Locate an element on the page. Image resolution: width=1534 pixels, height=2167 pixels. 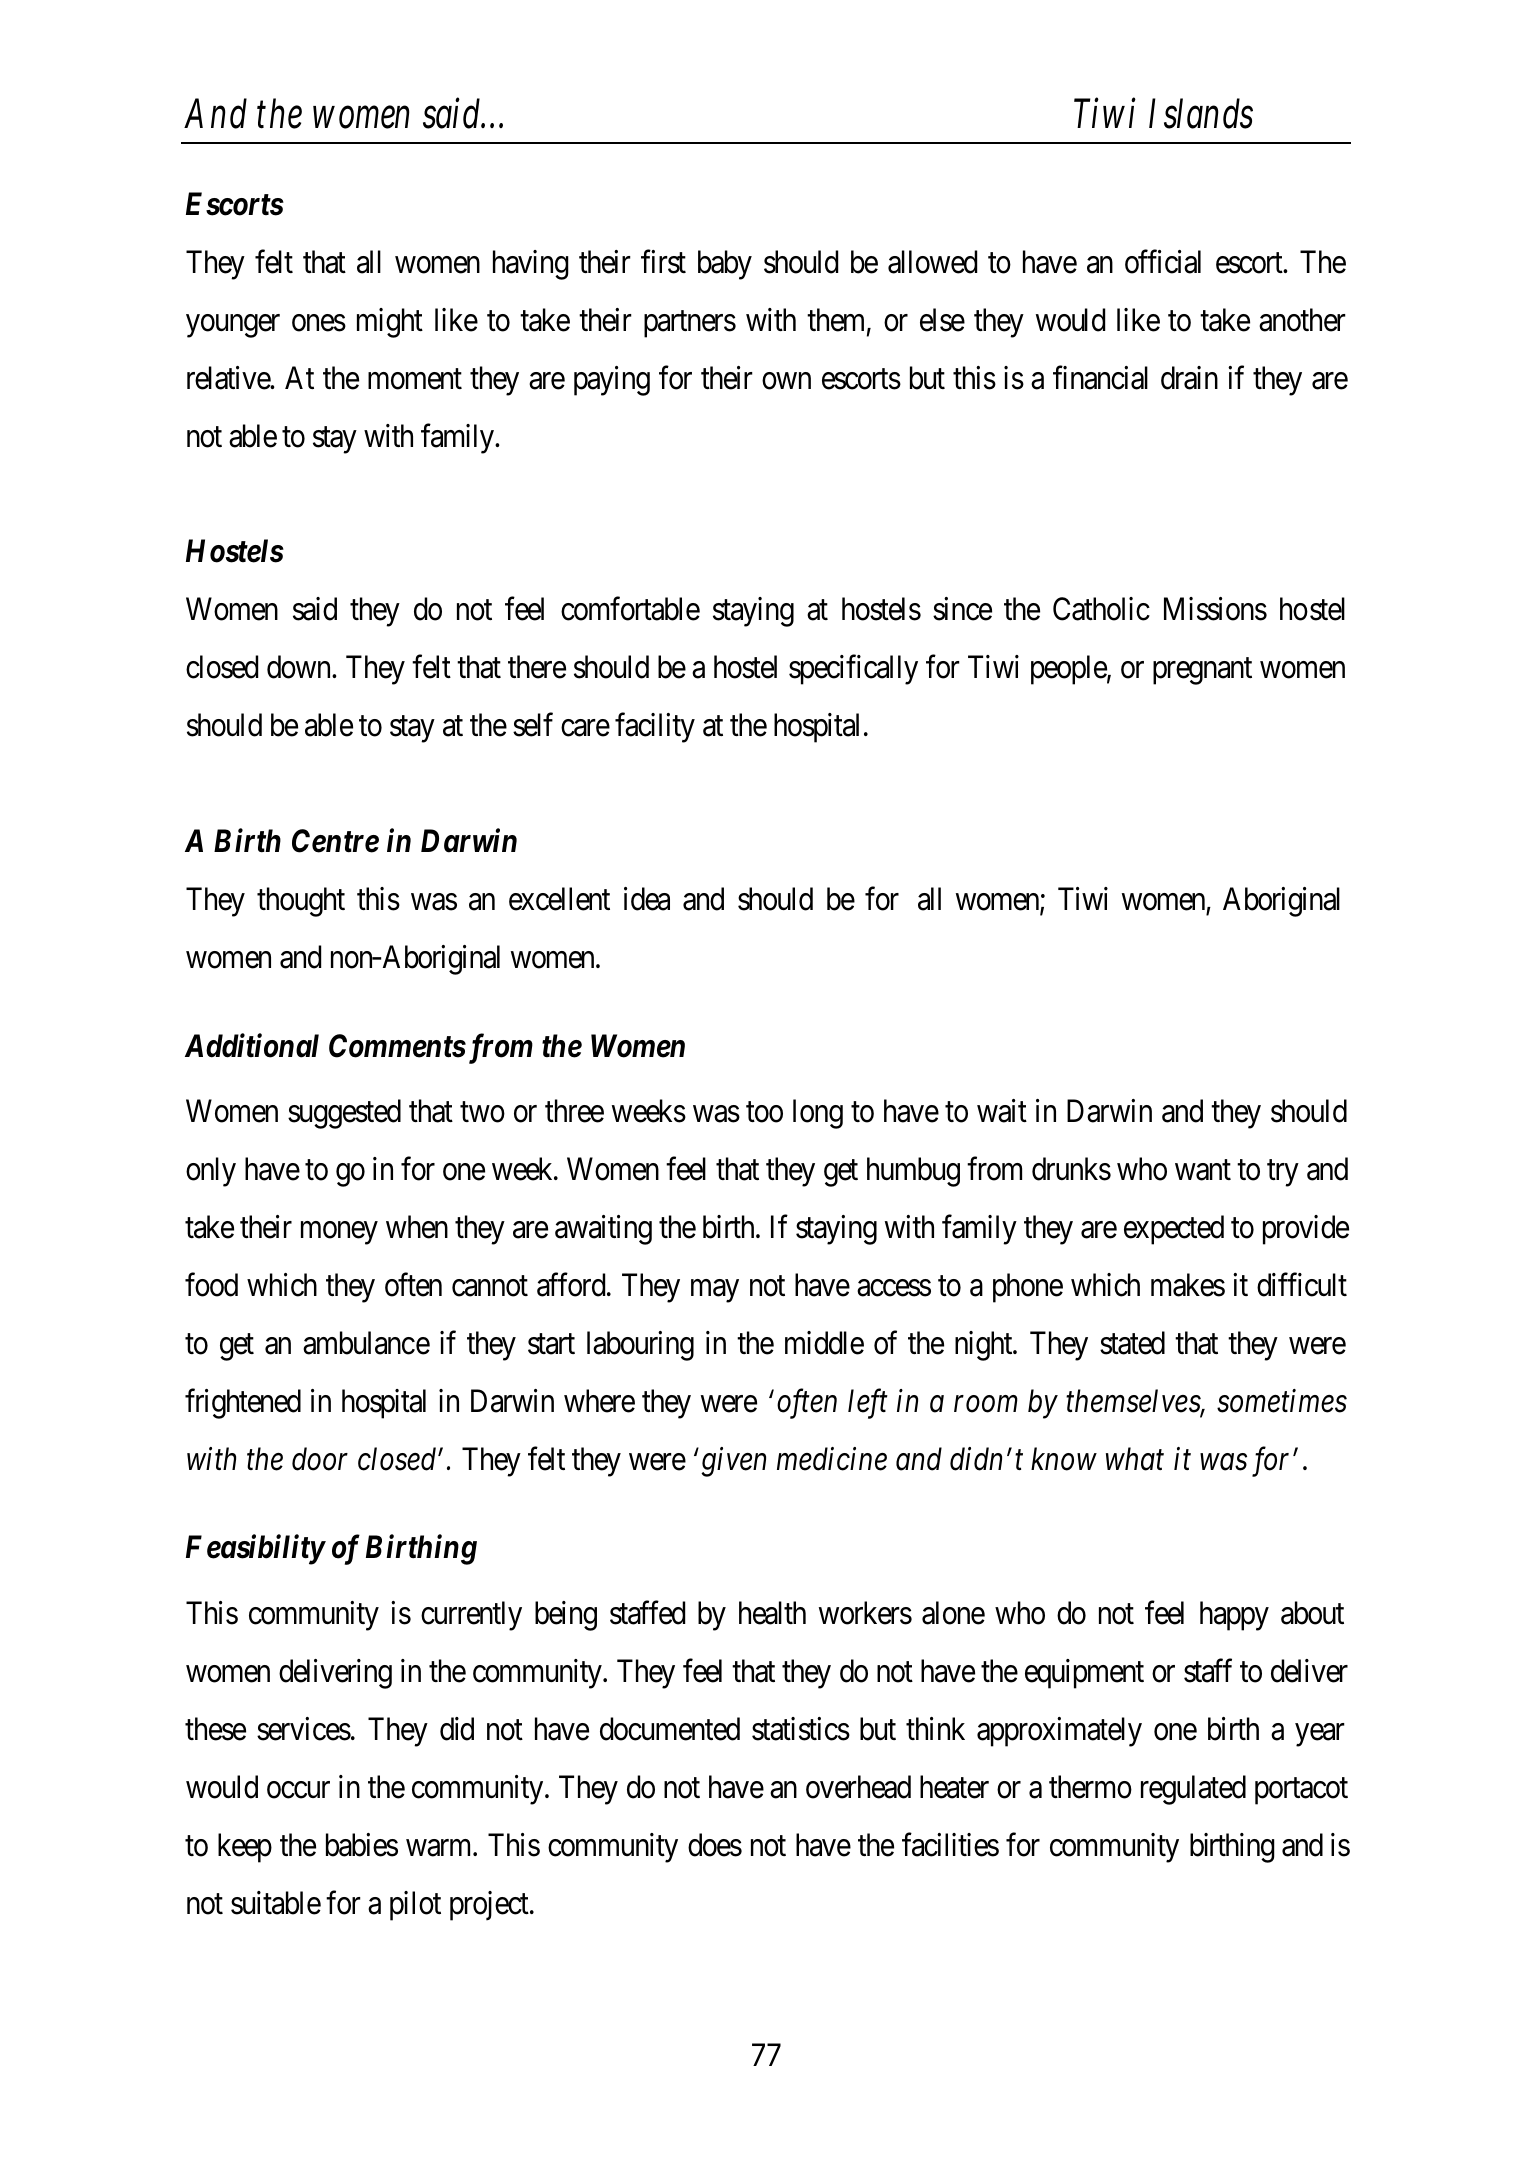
given is located at coordinates (733, 1462).
